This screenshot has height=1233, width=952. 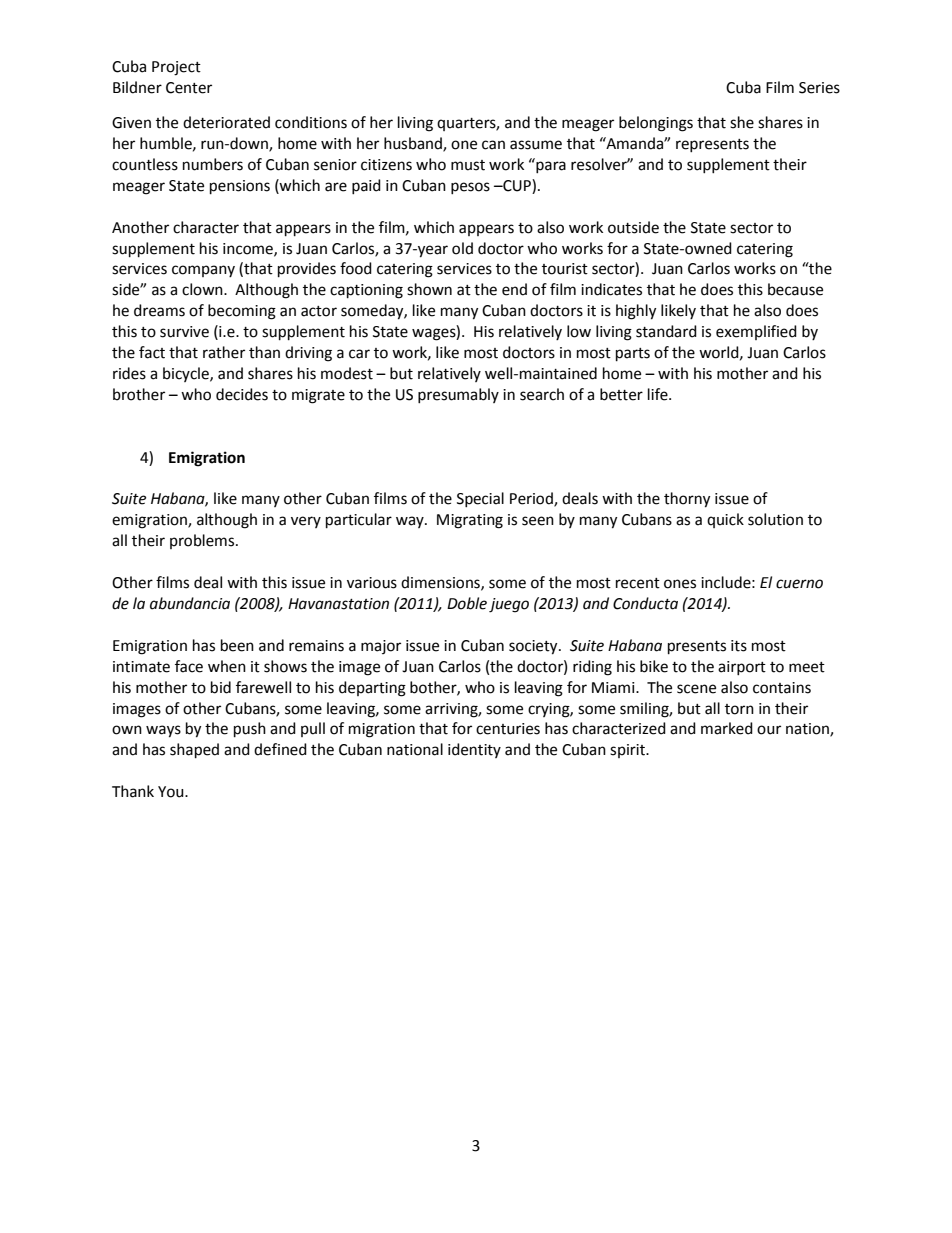 What do you see at coordinates (189, 88) in the screenshot?
I see `Center` at bounding box center [189, 88].
